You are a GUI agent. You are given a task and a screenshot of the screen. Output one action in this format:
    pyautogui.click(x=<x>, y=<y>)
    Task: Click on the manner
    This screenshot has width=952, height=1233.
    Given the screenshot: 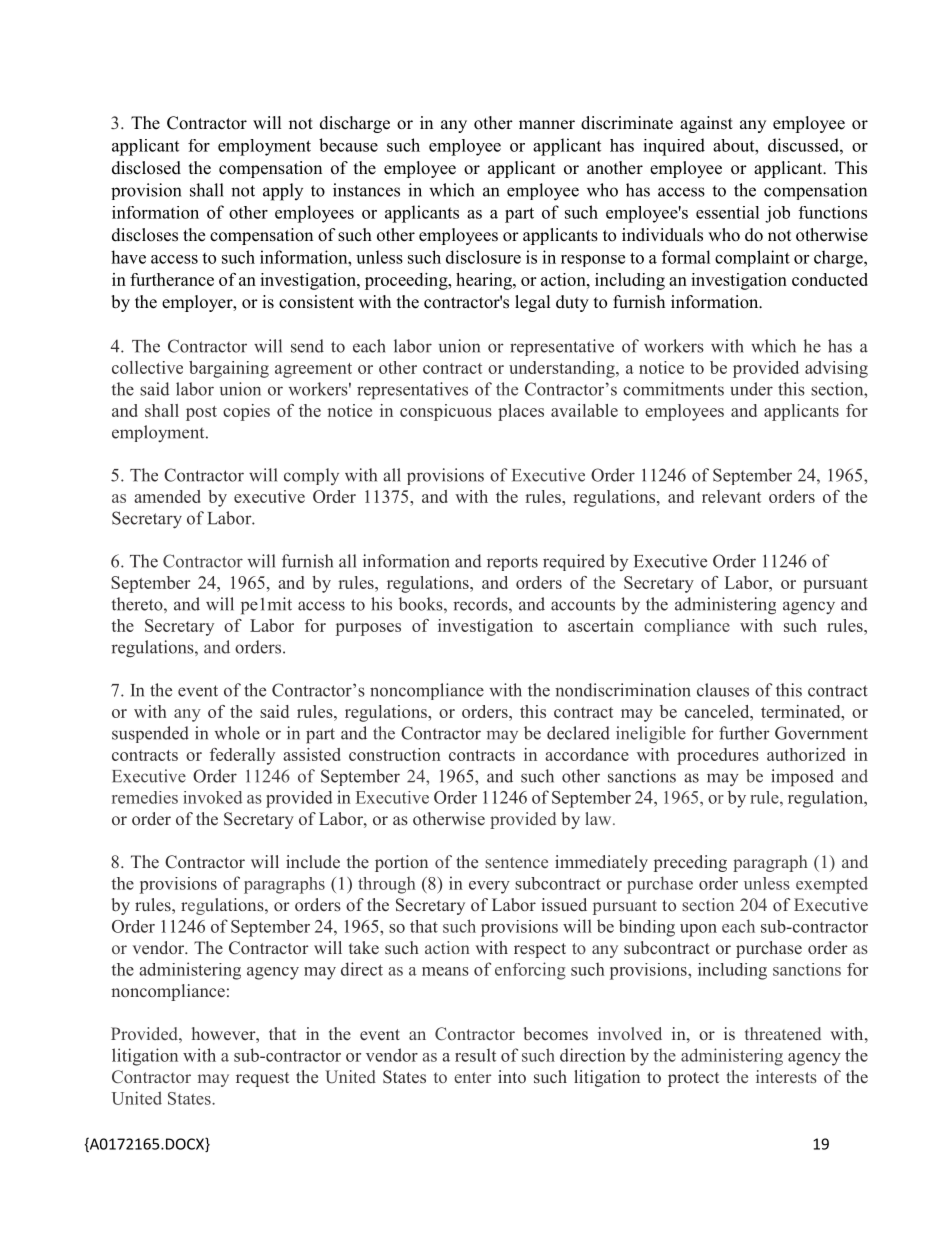 What is the action you would take?
    pyautogui.click(x=547, y=125)
